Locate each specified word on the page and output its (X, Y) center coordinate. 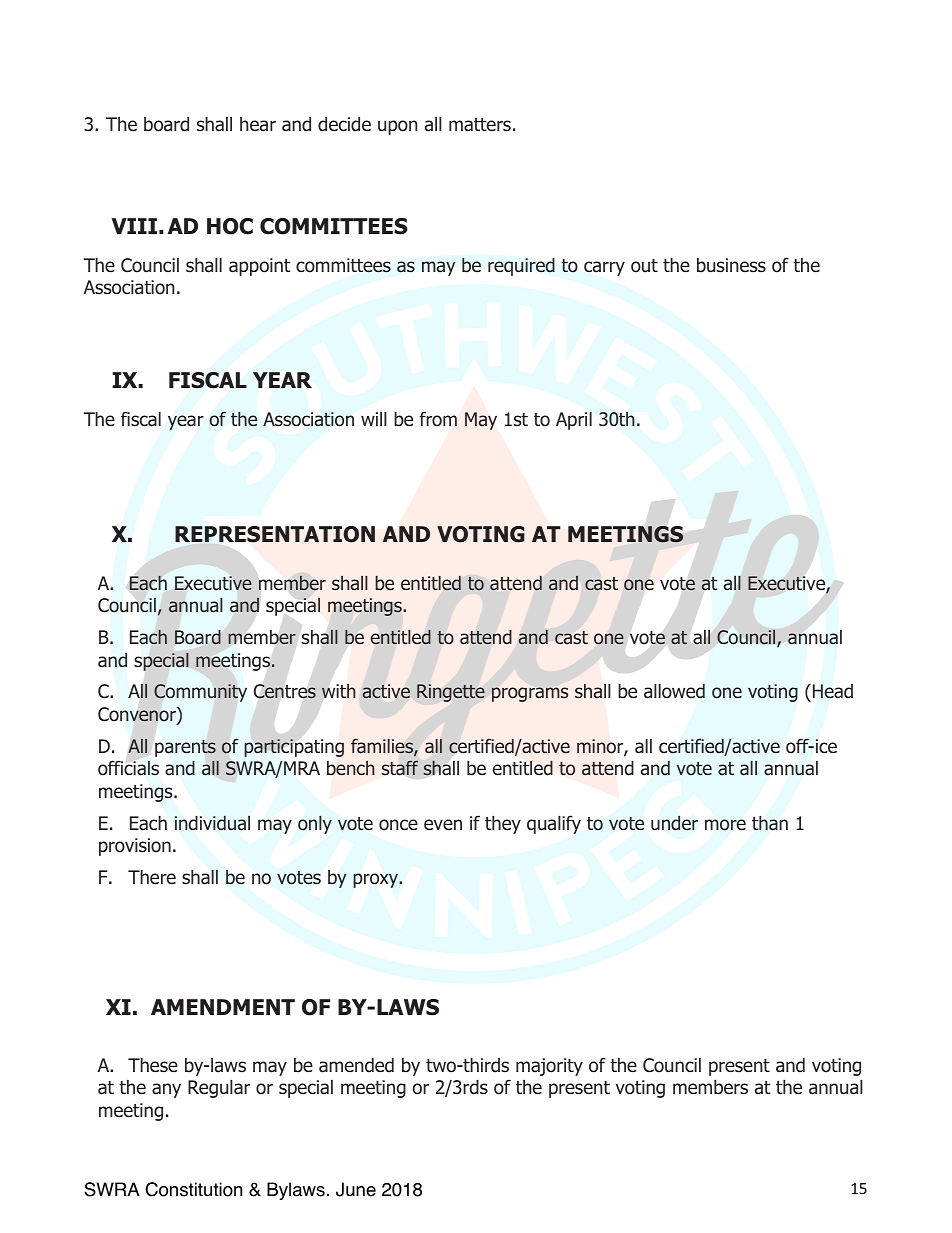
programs (530, 694)
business (731, 265)
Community (200, 693)
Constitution (194, 1189)
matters (480, 125)
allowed (674, 691)
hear (258, 124)
